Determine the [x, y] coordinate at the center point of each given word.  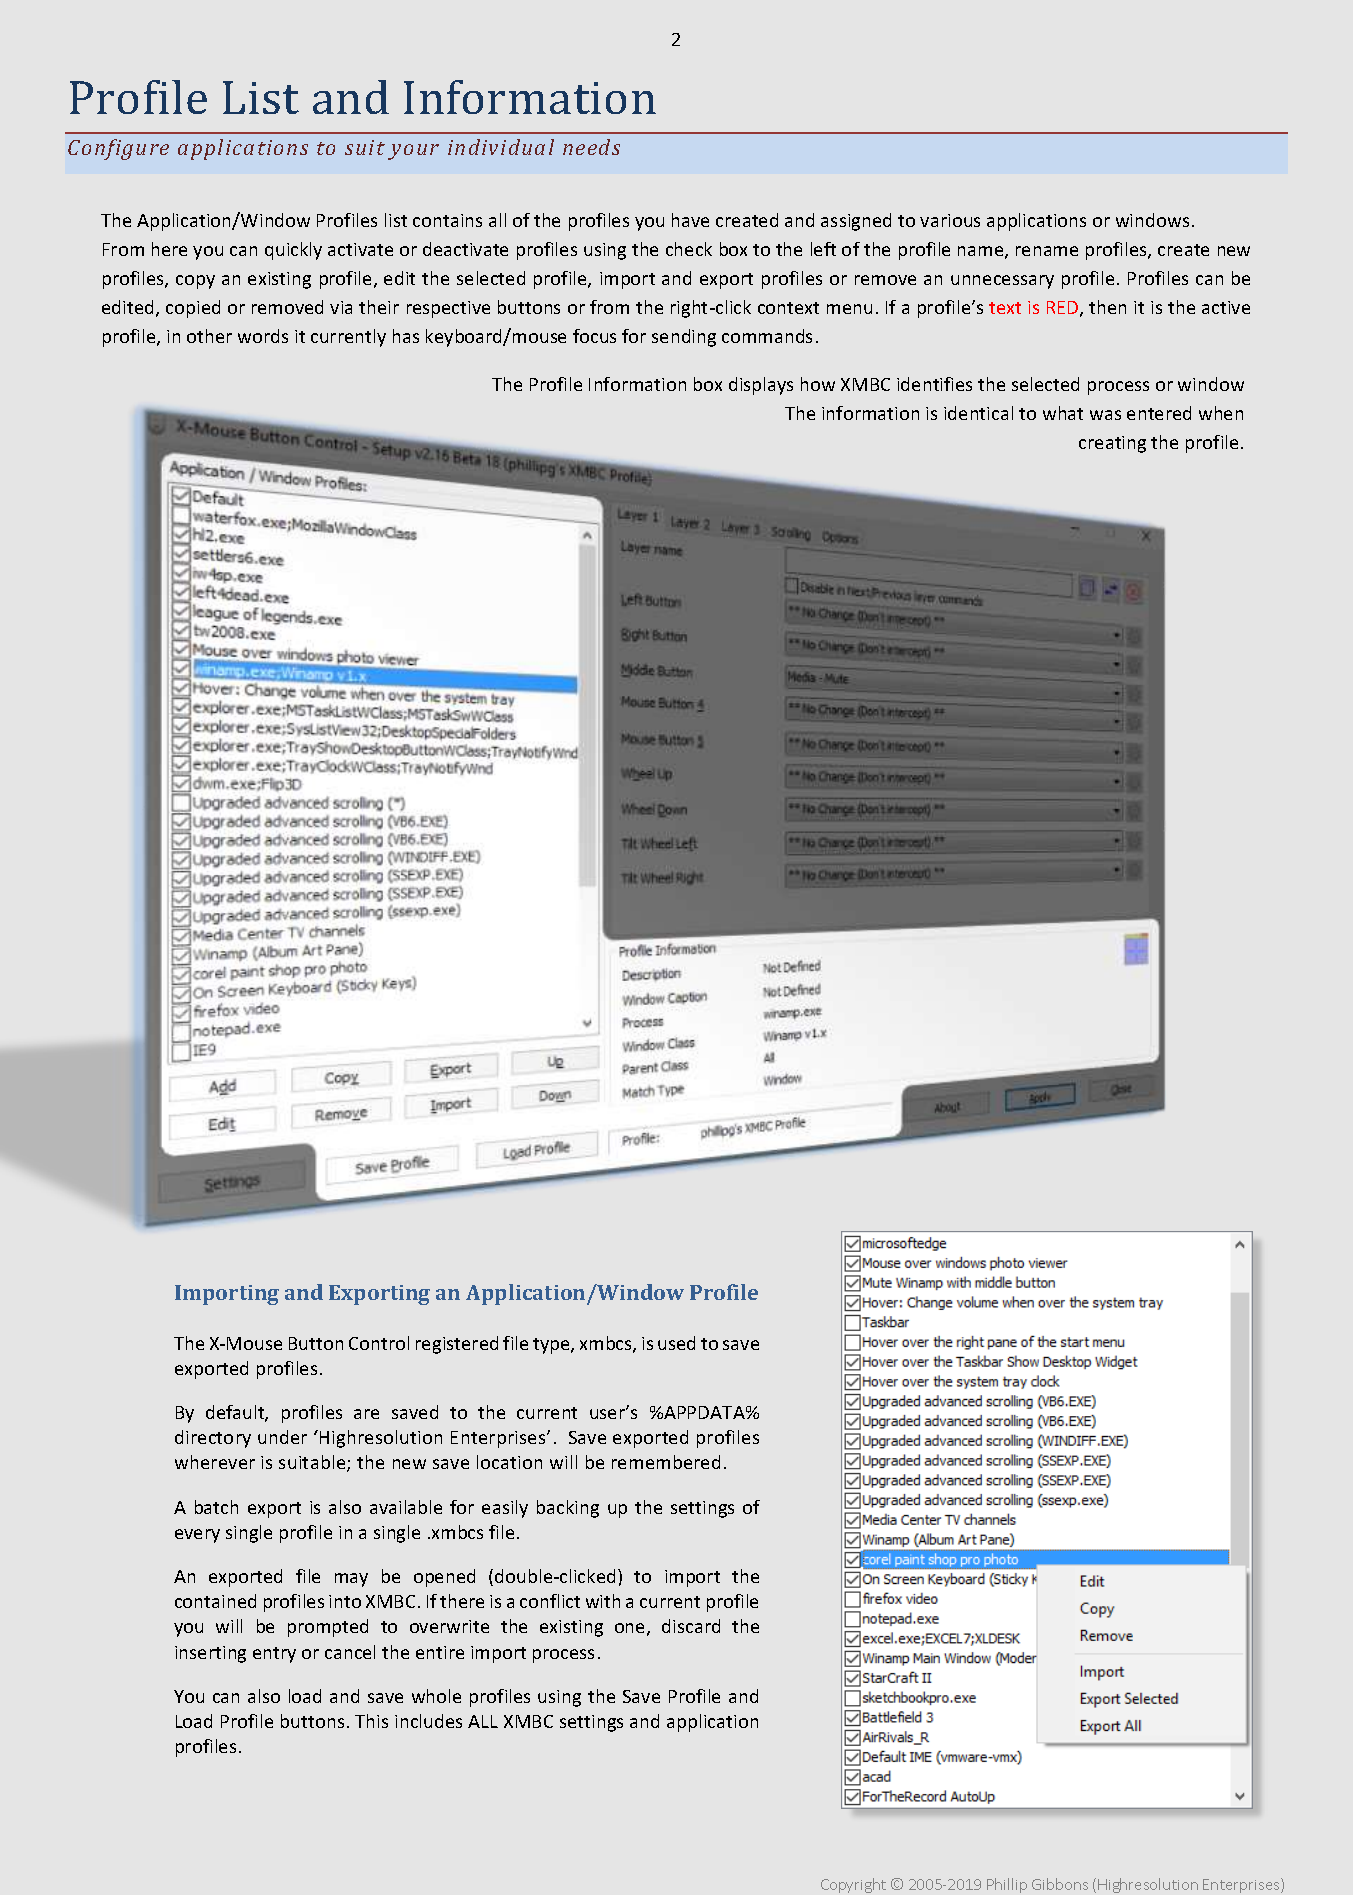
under [282, 1437]
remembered [666, 1462]
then [1107, 307]
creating [1112, 444]
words [263, 336]
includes [428, 1721]
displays [761, 386]
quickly [293, 251]
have [690, 220]
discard [691, 1626]
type [552, 1346]
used [676, 1343]
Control [379, 1343]
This [371, 1721]
